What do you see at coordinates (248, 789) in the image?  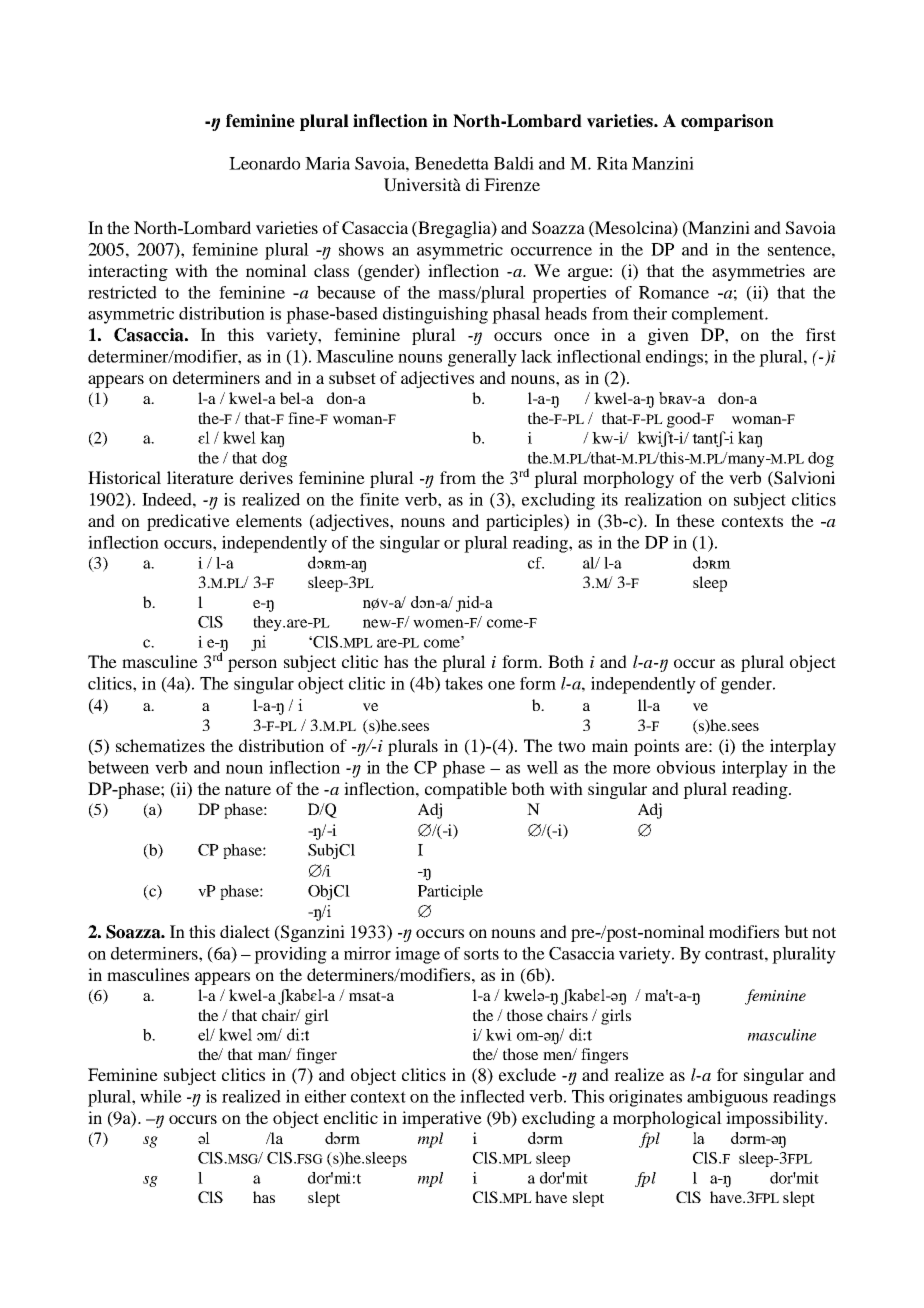 I see `nature` at bounding box center [248, 789].
